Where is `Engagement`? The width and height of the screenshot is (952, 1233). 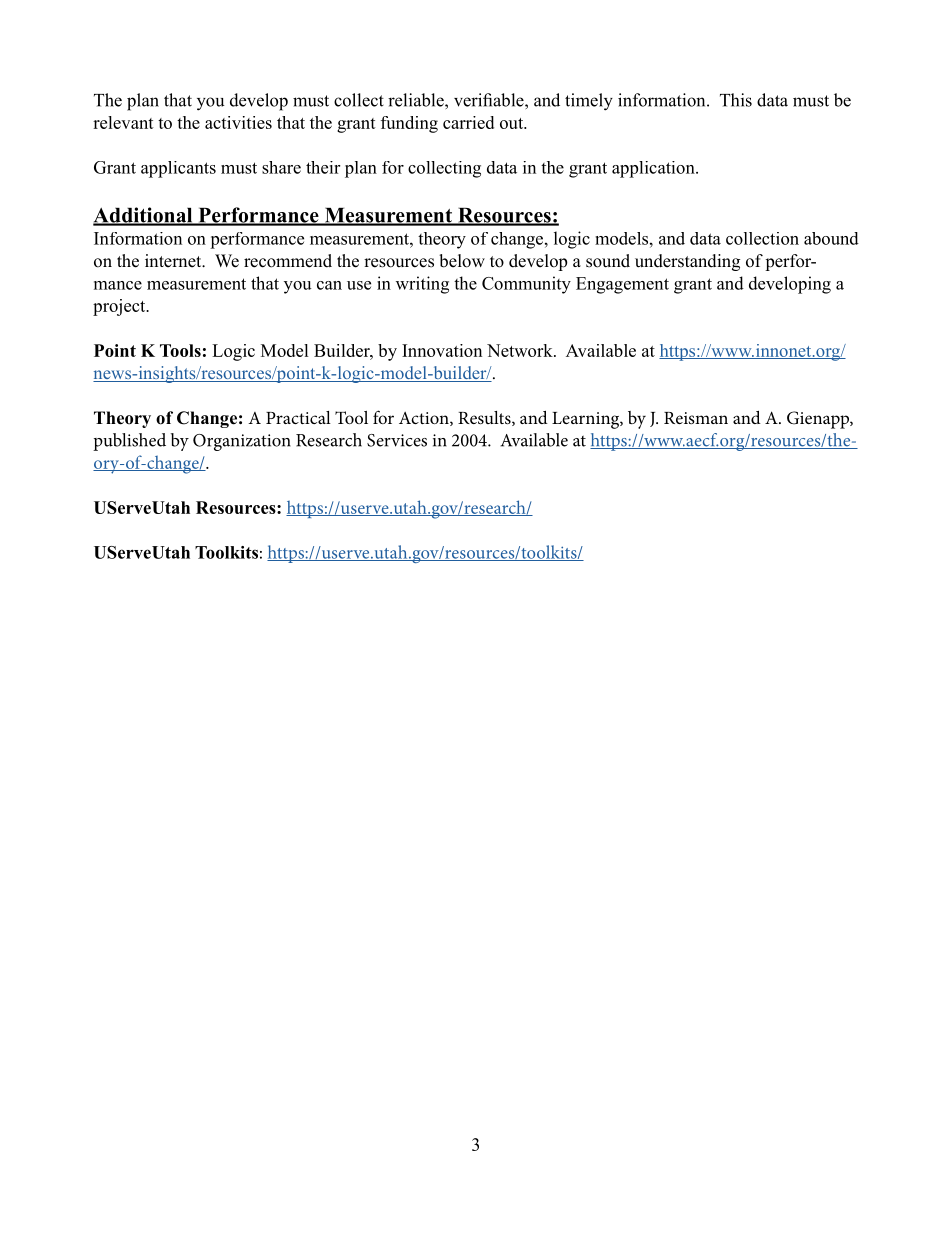
Engagement is located at coordinates (622, 285).
